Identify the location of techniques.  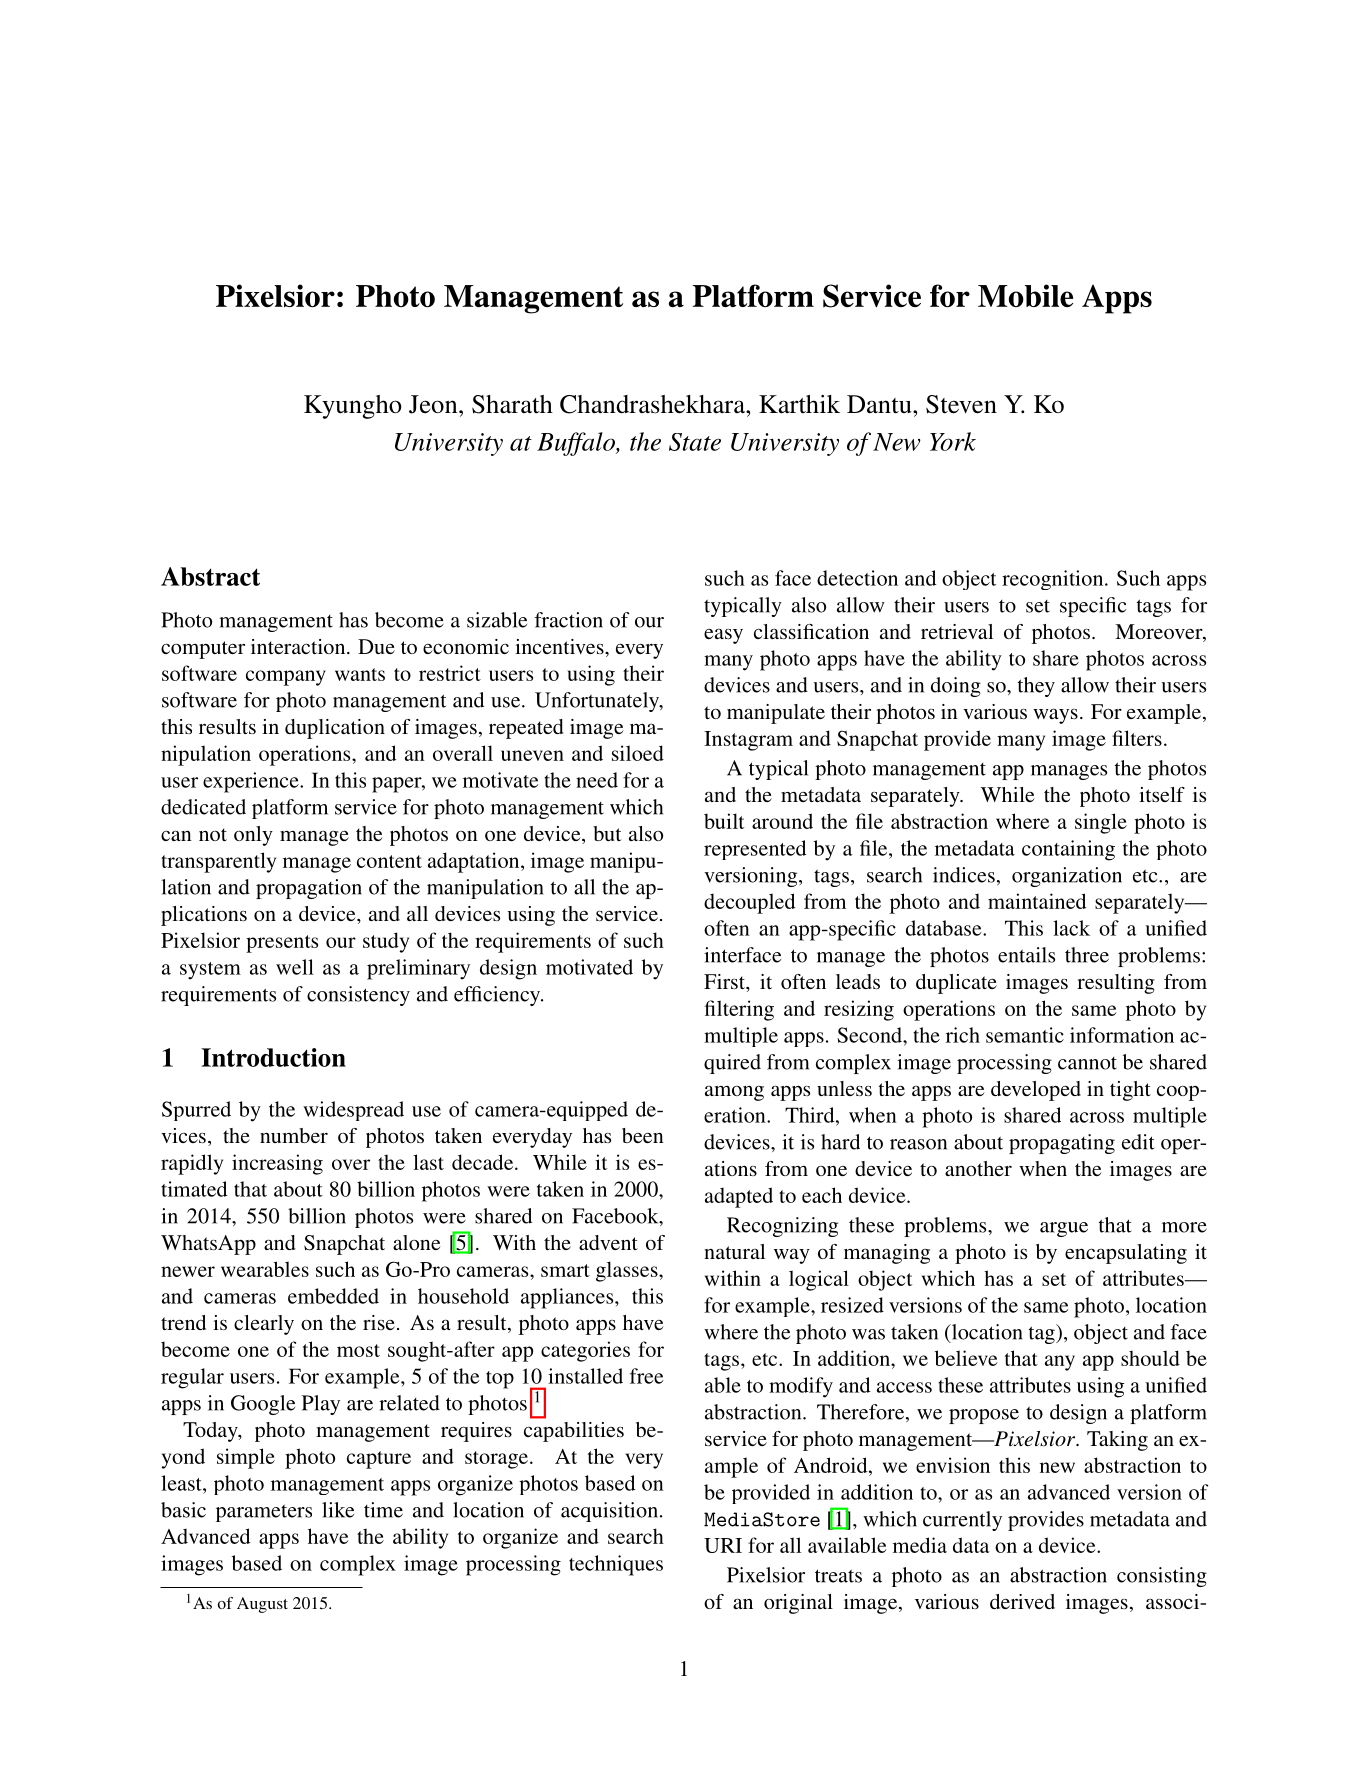
(616, 1565).
